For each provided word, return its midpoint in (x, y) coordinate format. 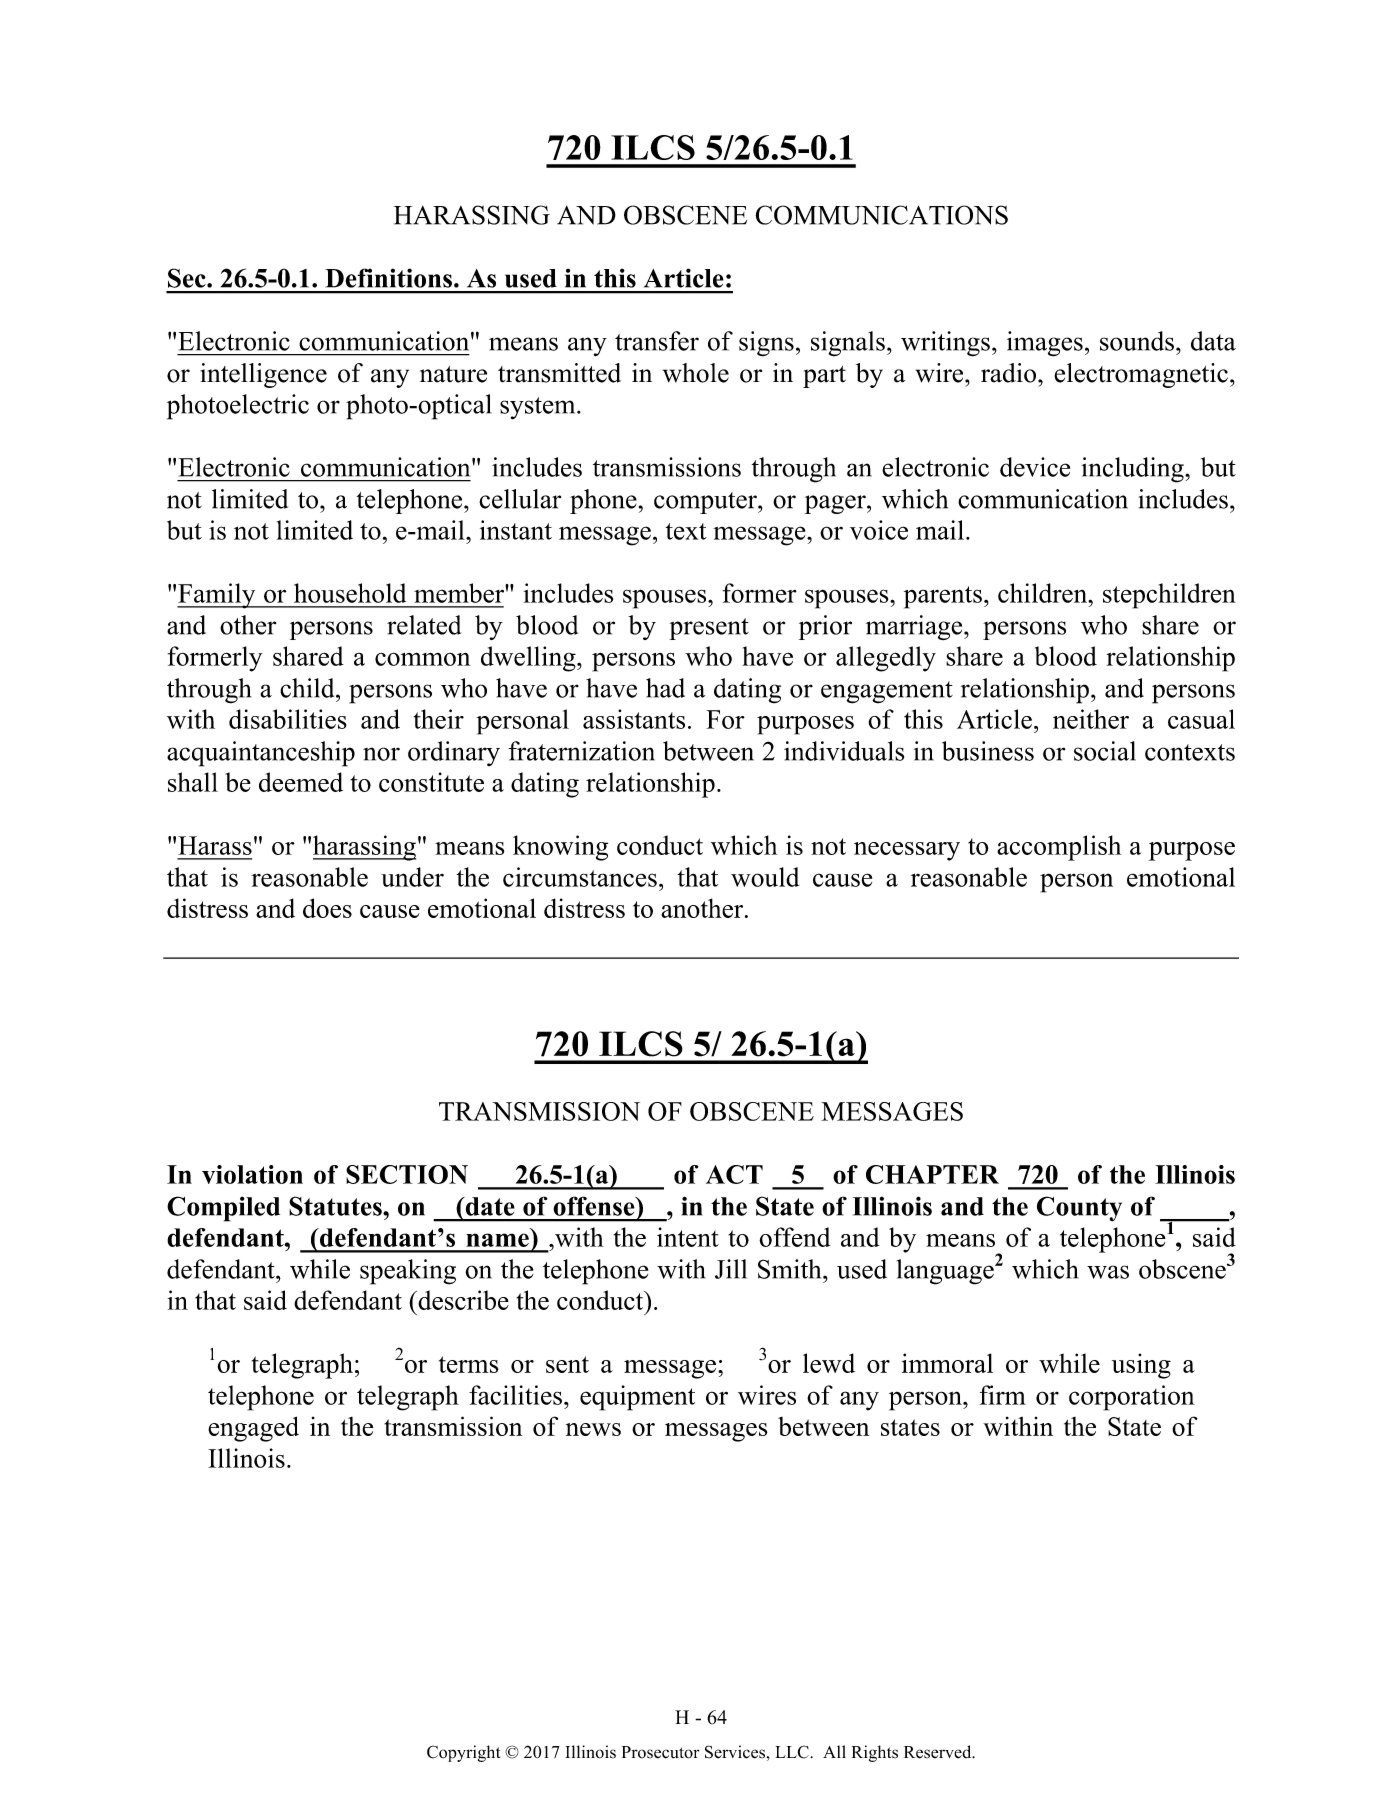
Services (736, 1752)
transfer (657, 341)
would (765, 877)
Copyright (463, 1753)
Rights (875, 1753)
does (327, 908)
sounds (1137, 341)
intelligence (263, 375)
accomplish (1059, 848)
